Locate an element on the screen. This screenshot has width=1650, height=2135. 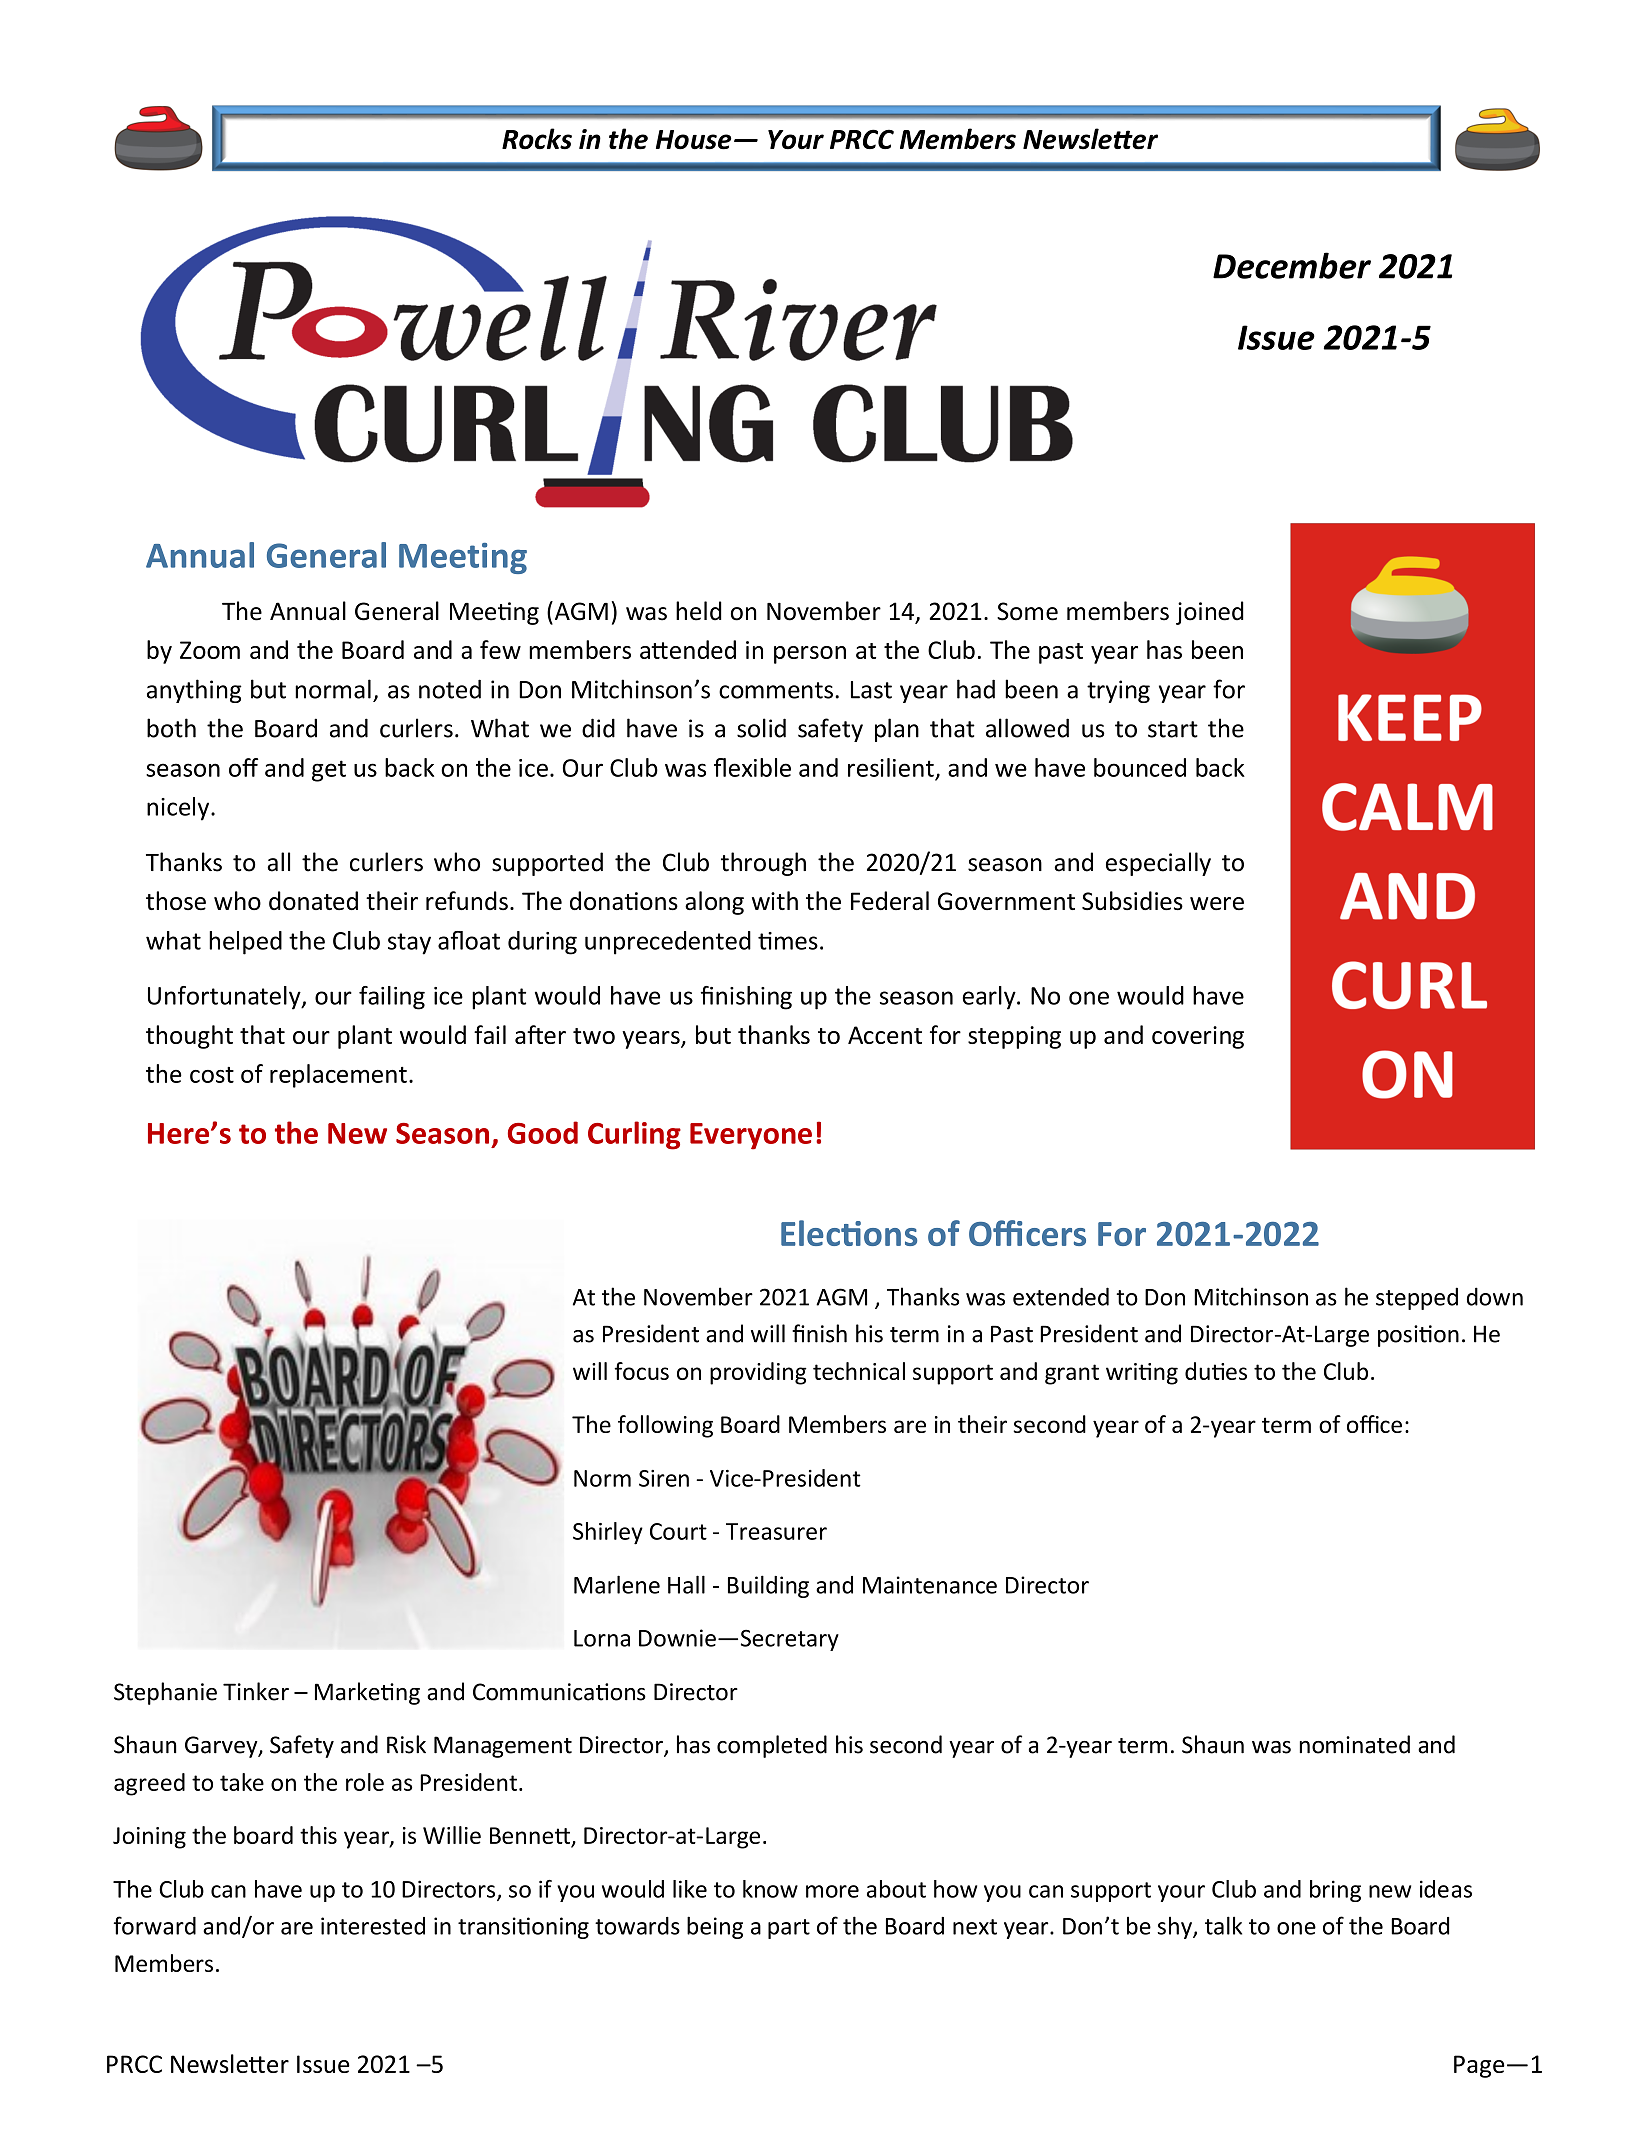
this is located at coordinates (318, 1835).
